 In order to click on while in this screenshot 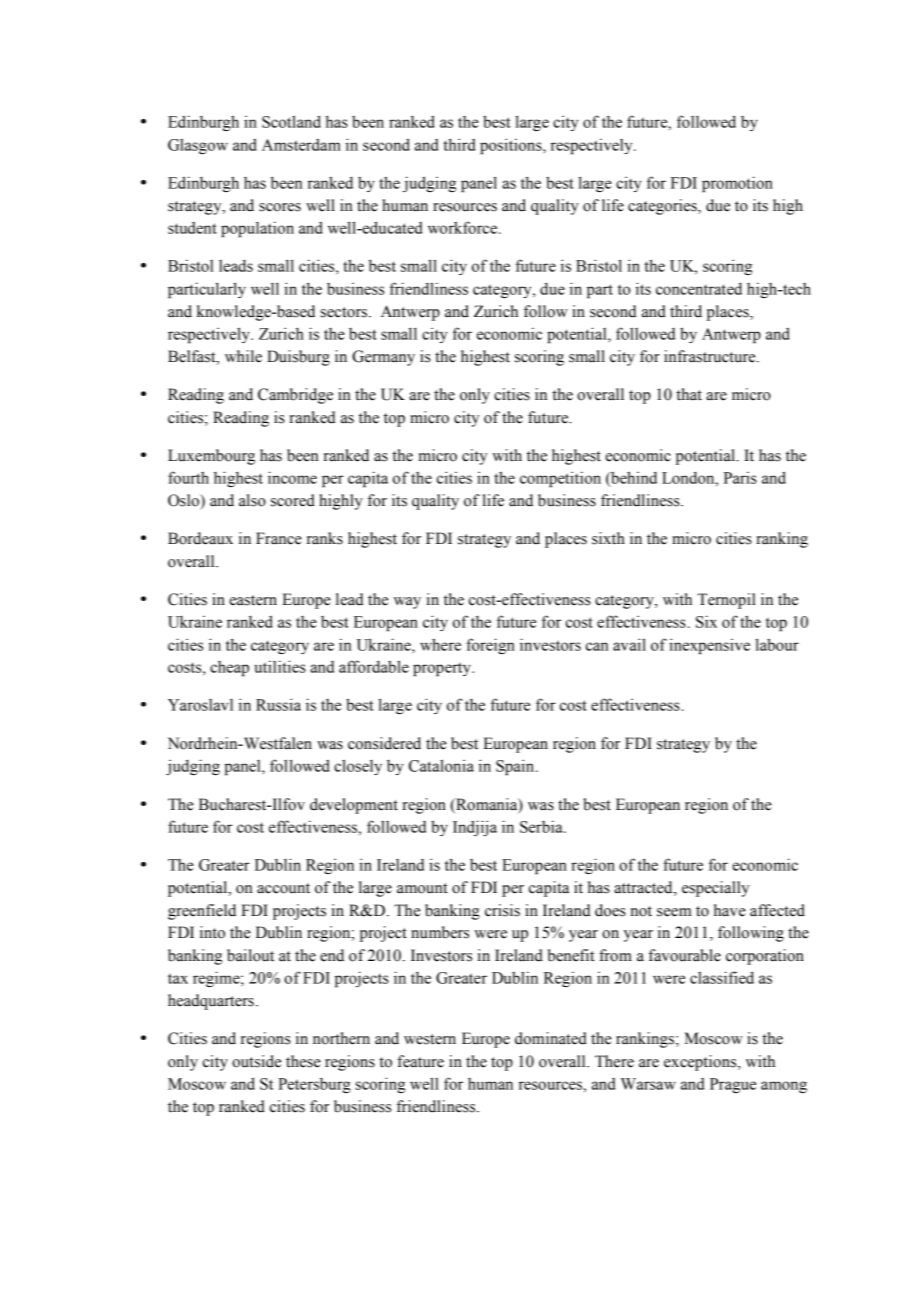, I will do `click(243, 356)`.
